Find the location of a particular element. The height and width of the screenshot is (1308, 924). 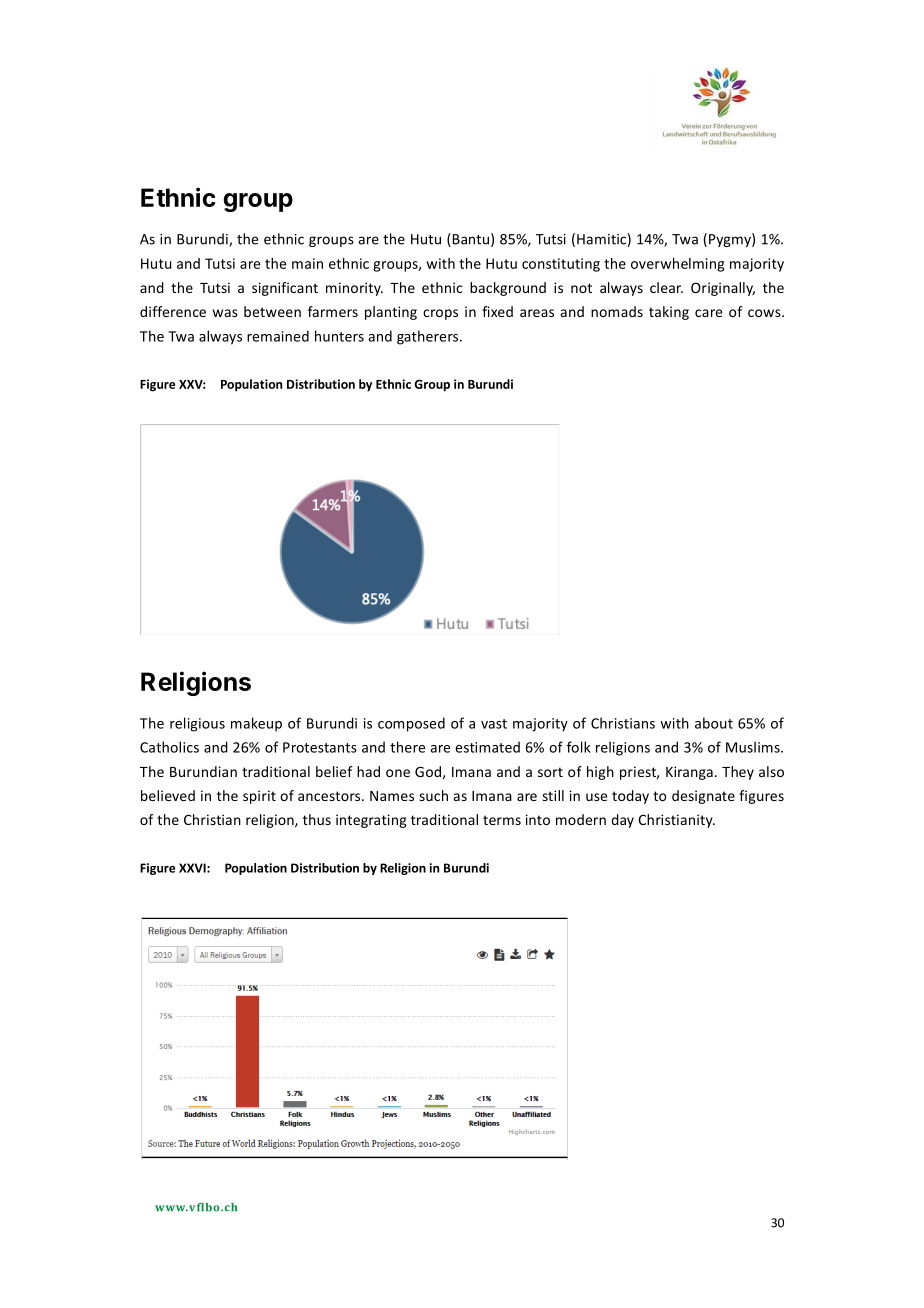

significant is located at coordinates (285, 289).
